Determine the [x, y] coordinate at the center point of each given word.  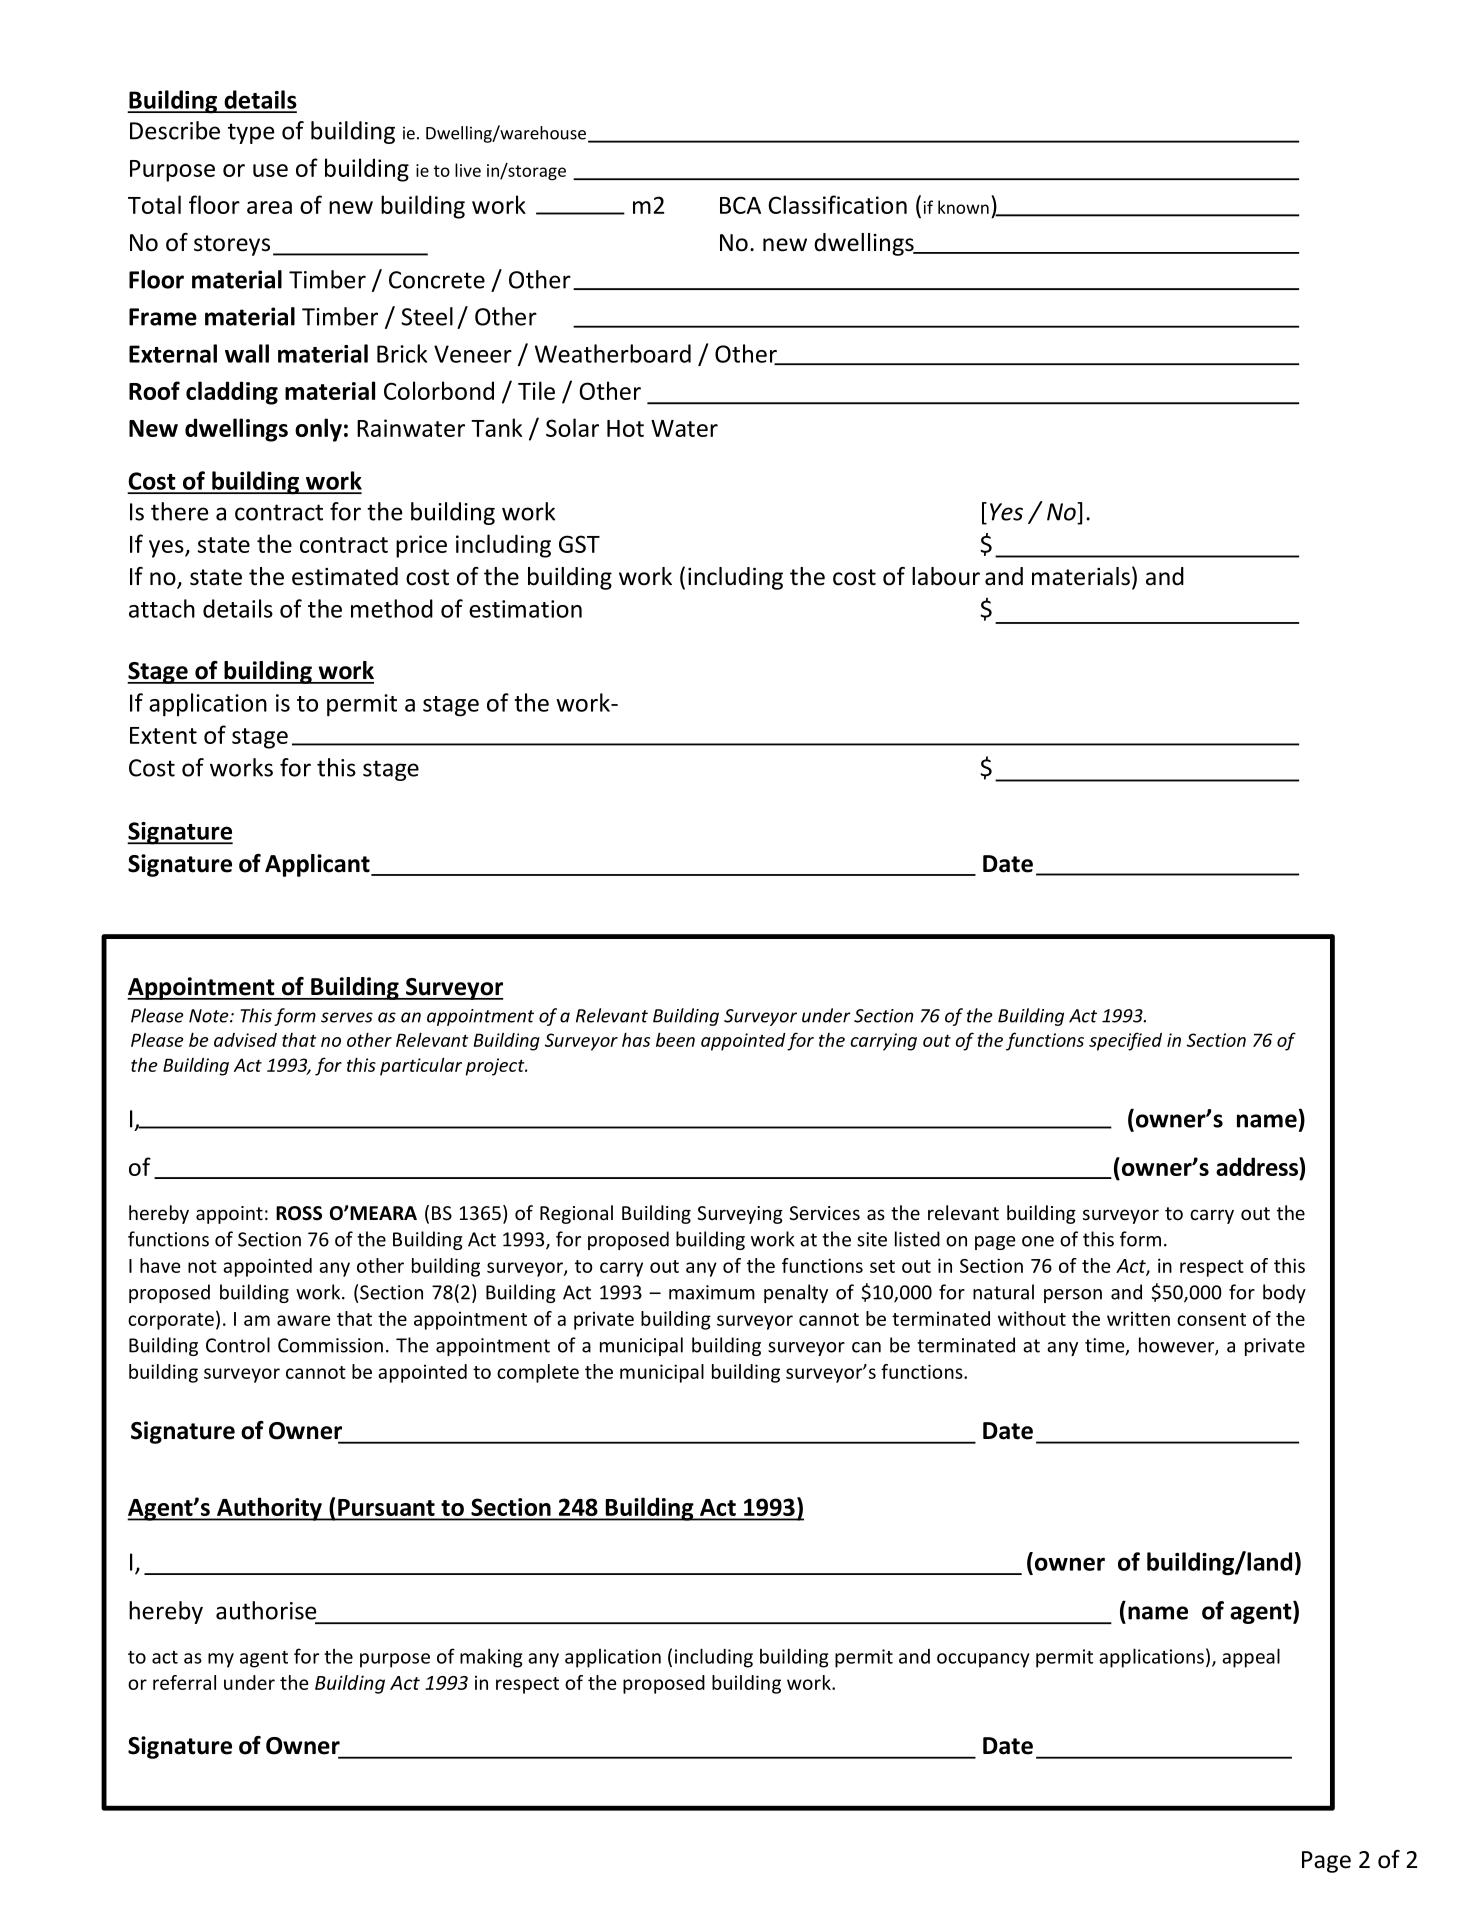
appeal [1251, 1658]
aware [303, 1320]
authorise [266, 1610]
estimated [345, 576]
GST [579, 544]
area [269, 207]
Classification [837, 204]
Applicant [318, 865]
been [675, 1039]
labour [946, 576]
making [491, 1658]
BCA [740, 205]
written [1138, 1318]
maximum [712, 1292]
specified [1125, 1041]
